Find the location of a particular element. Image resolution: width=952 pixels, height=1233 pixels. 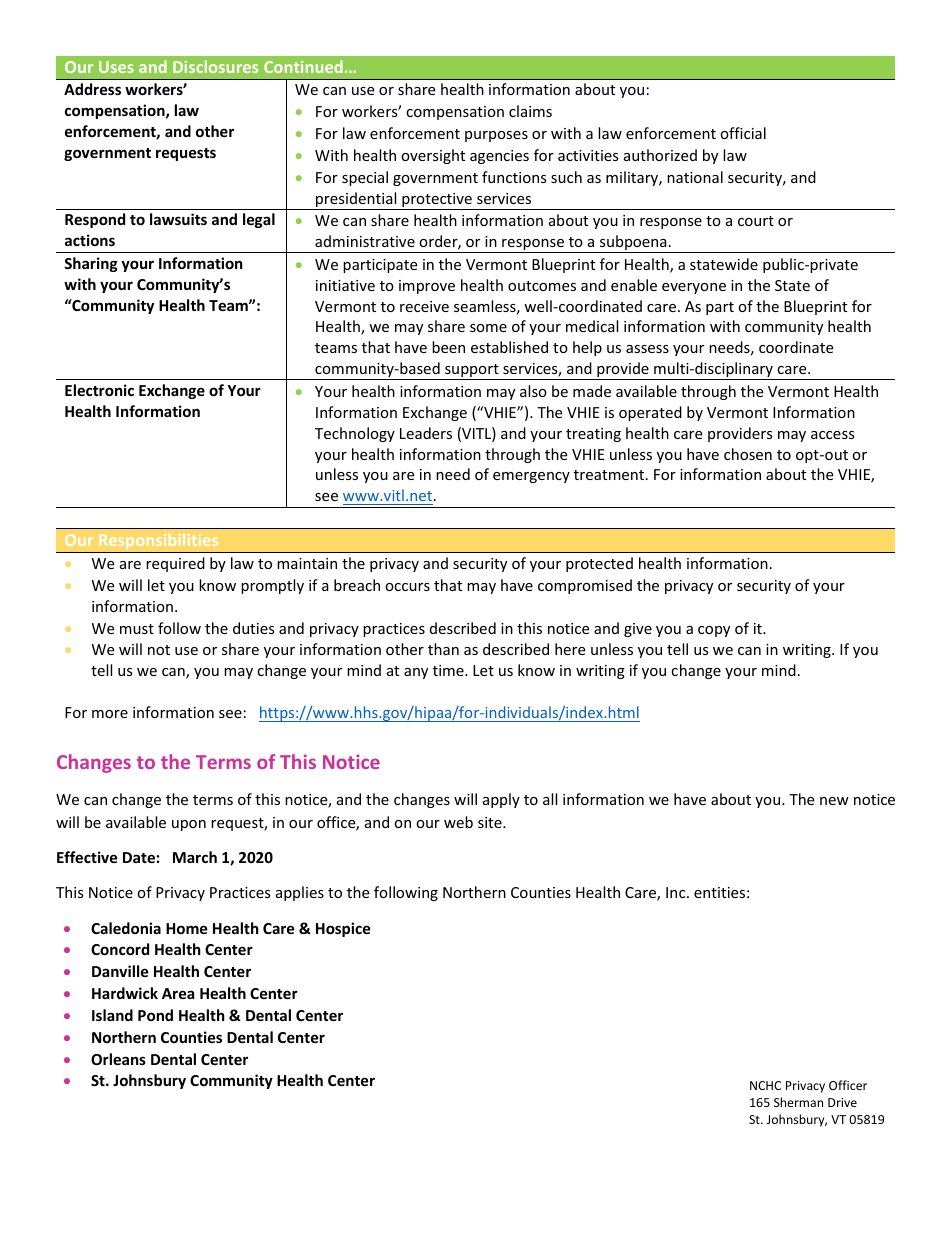

required is located at coordinates (175, 564).
